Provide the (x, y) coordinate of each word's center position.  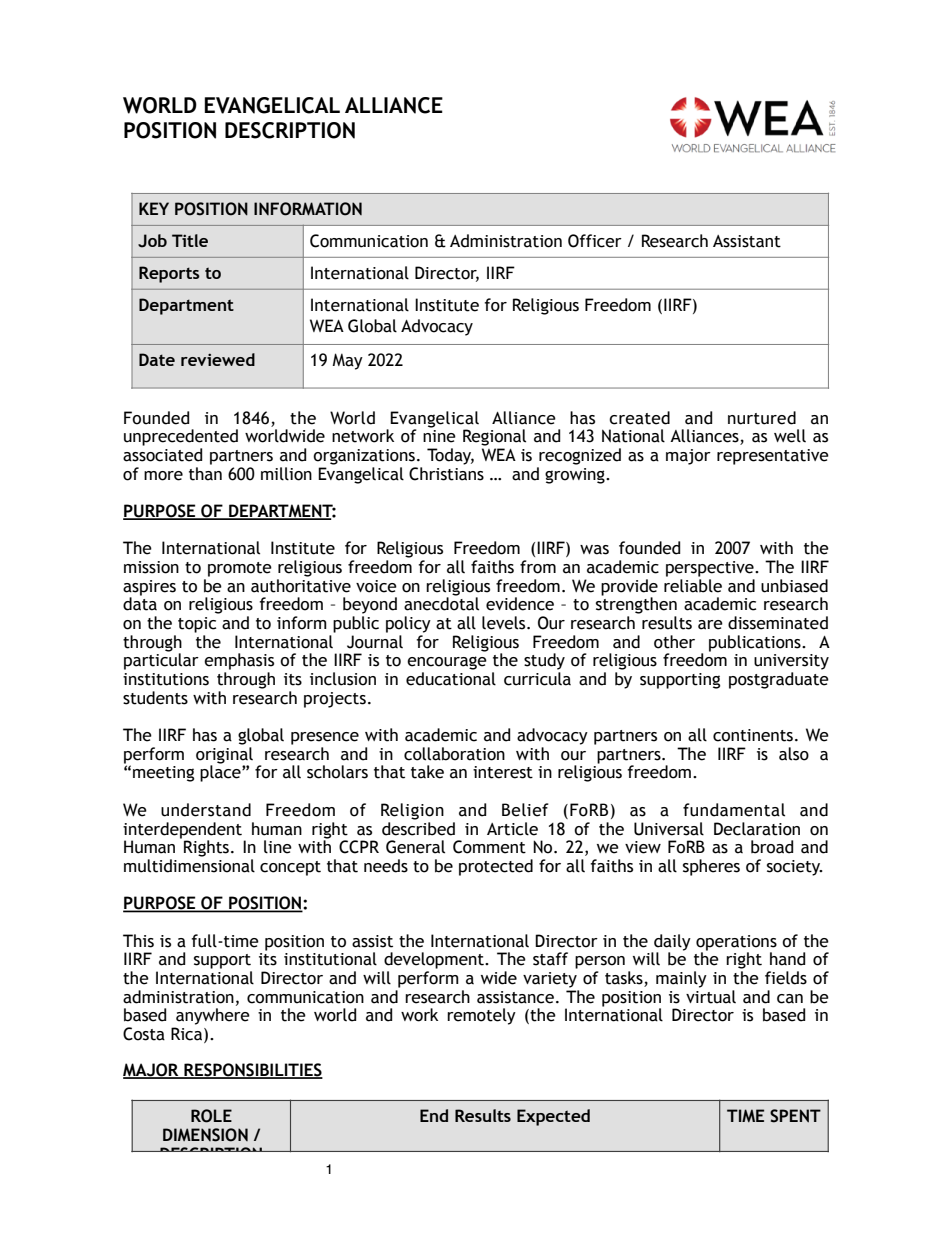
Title (190, 240)
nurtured (762, 418)
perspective (711, 569)
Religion (412, 811)
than (205, 472)
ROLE (211, 1116)
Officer (595, 241)
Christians (446, 472)
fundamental (734, 810)
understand (206, 810)
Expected (553, 1117)
